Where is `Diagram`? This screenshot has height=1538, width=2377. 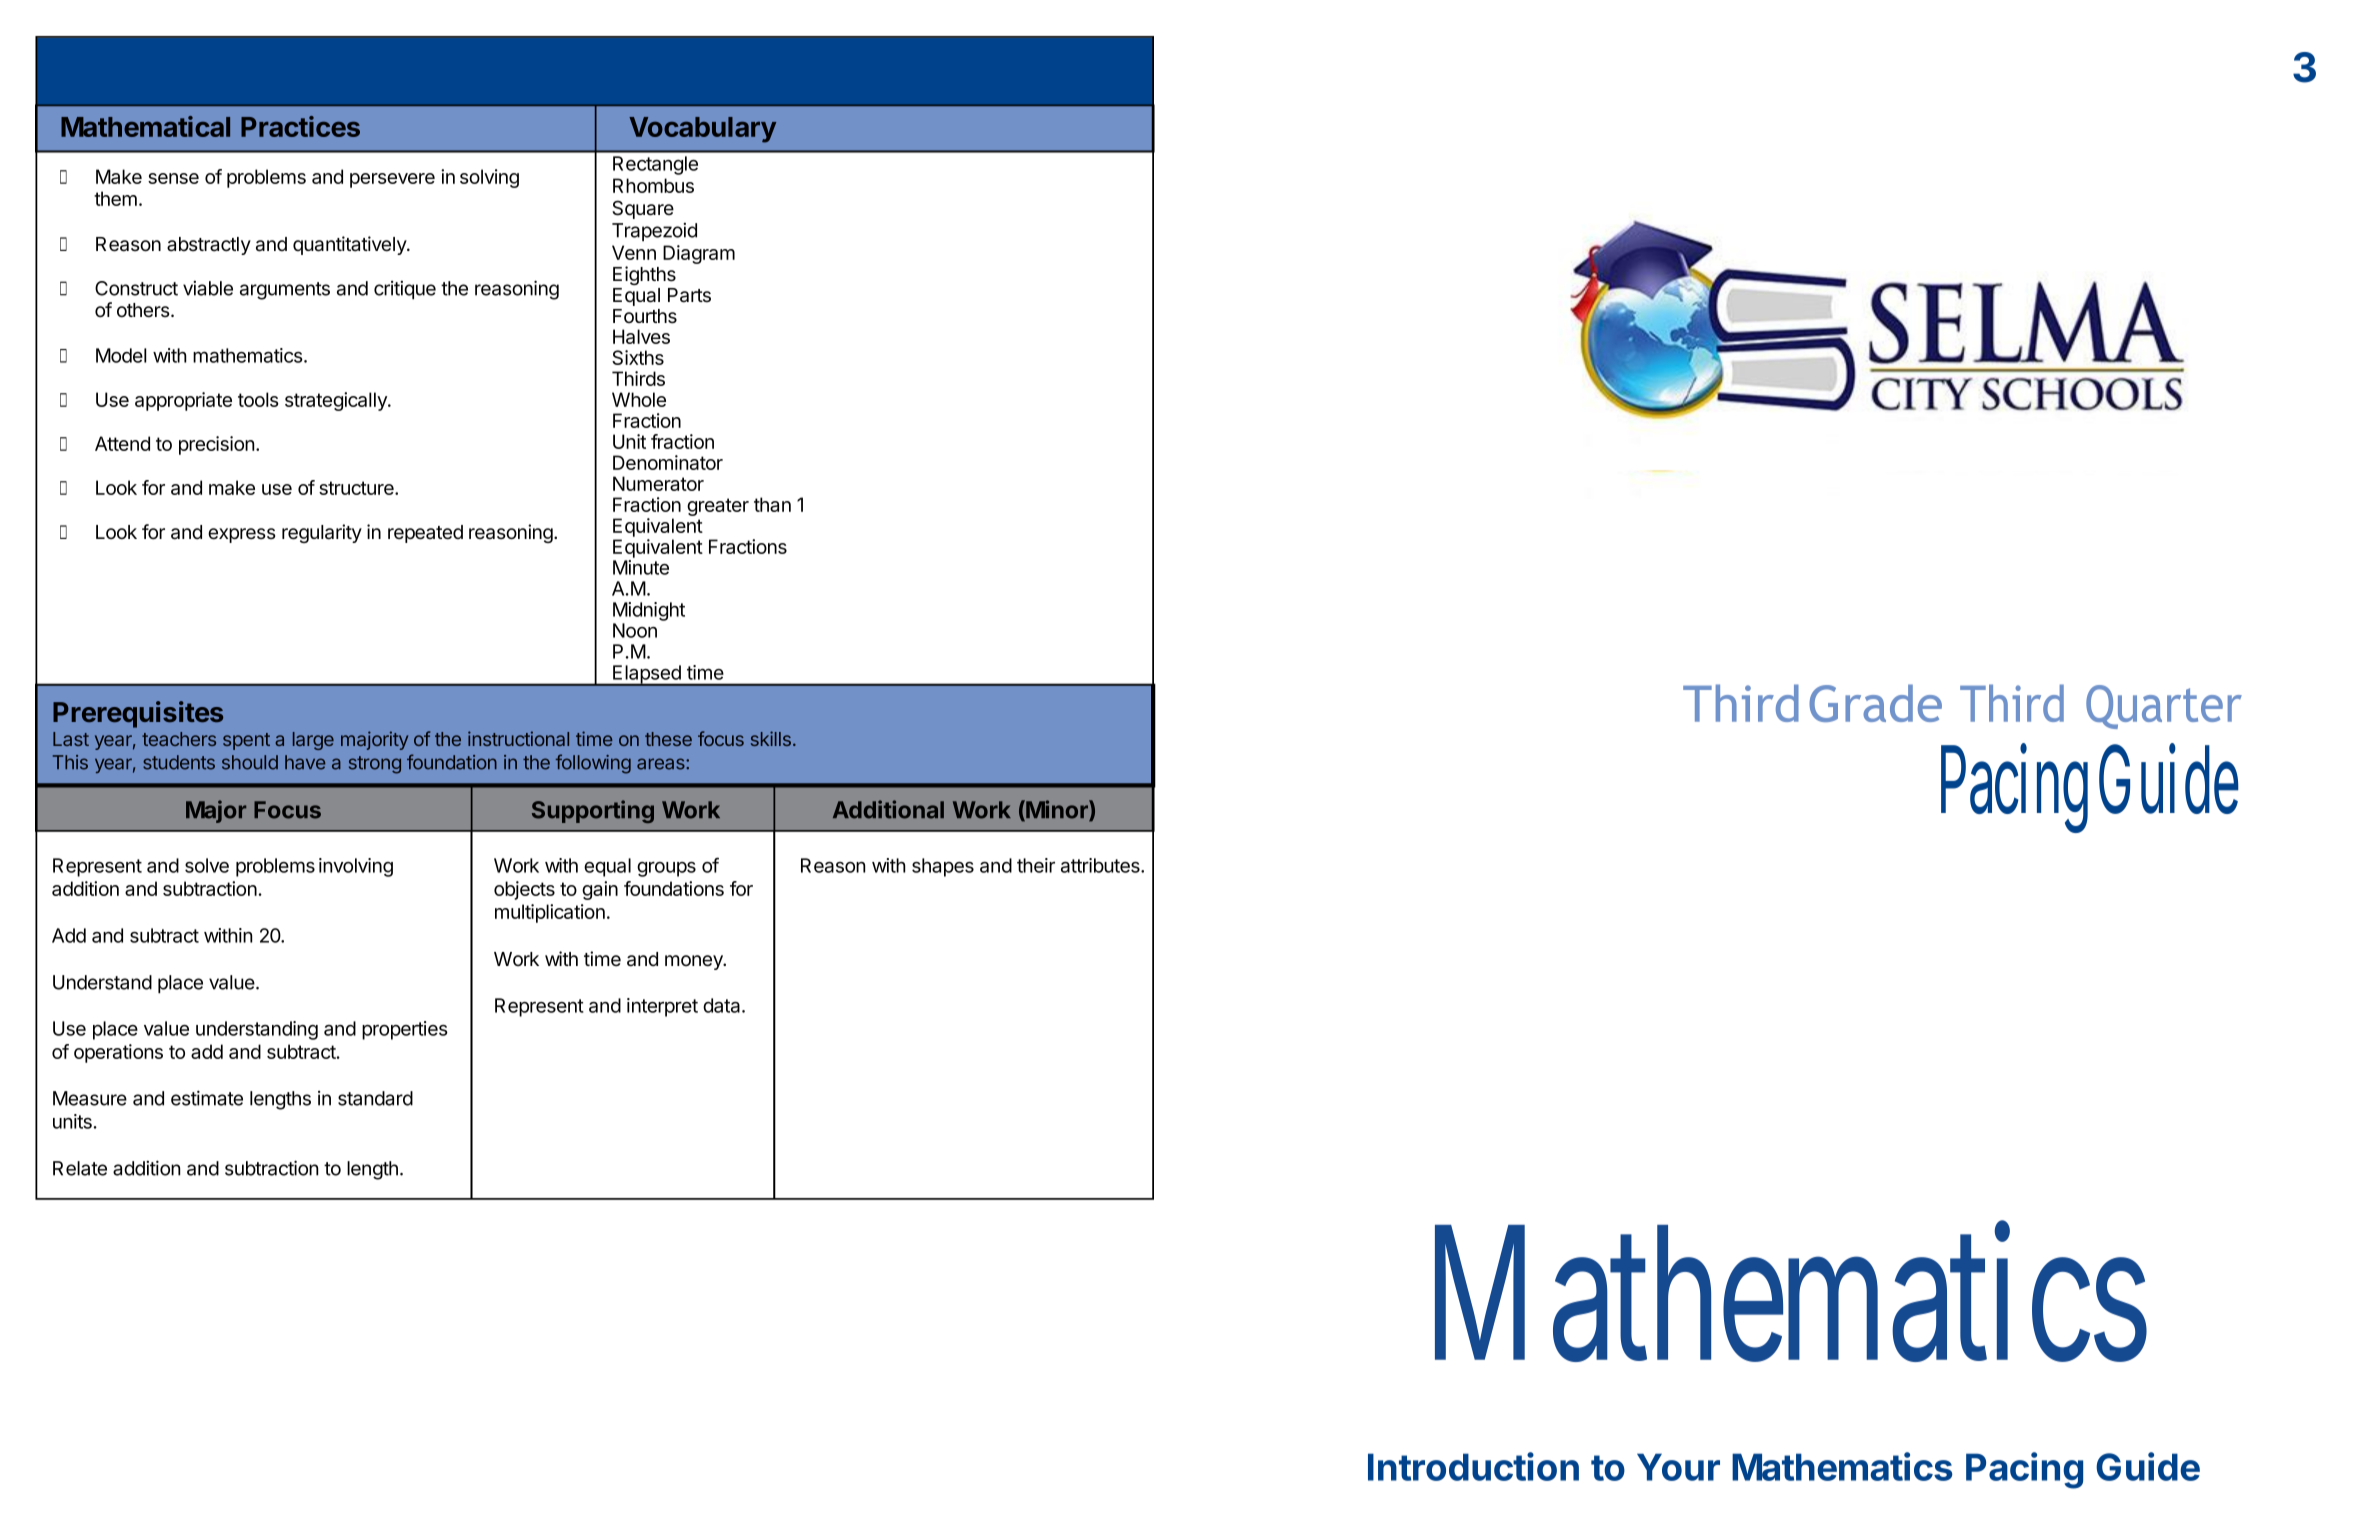
Diagram is located at coordinates (699, 254).
